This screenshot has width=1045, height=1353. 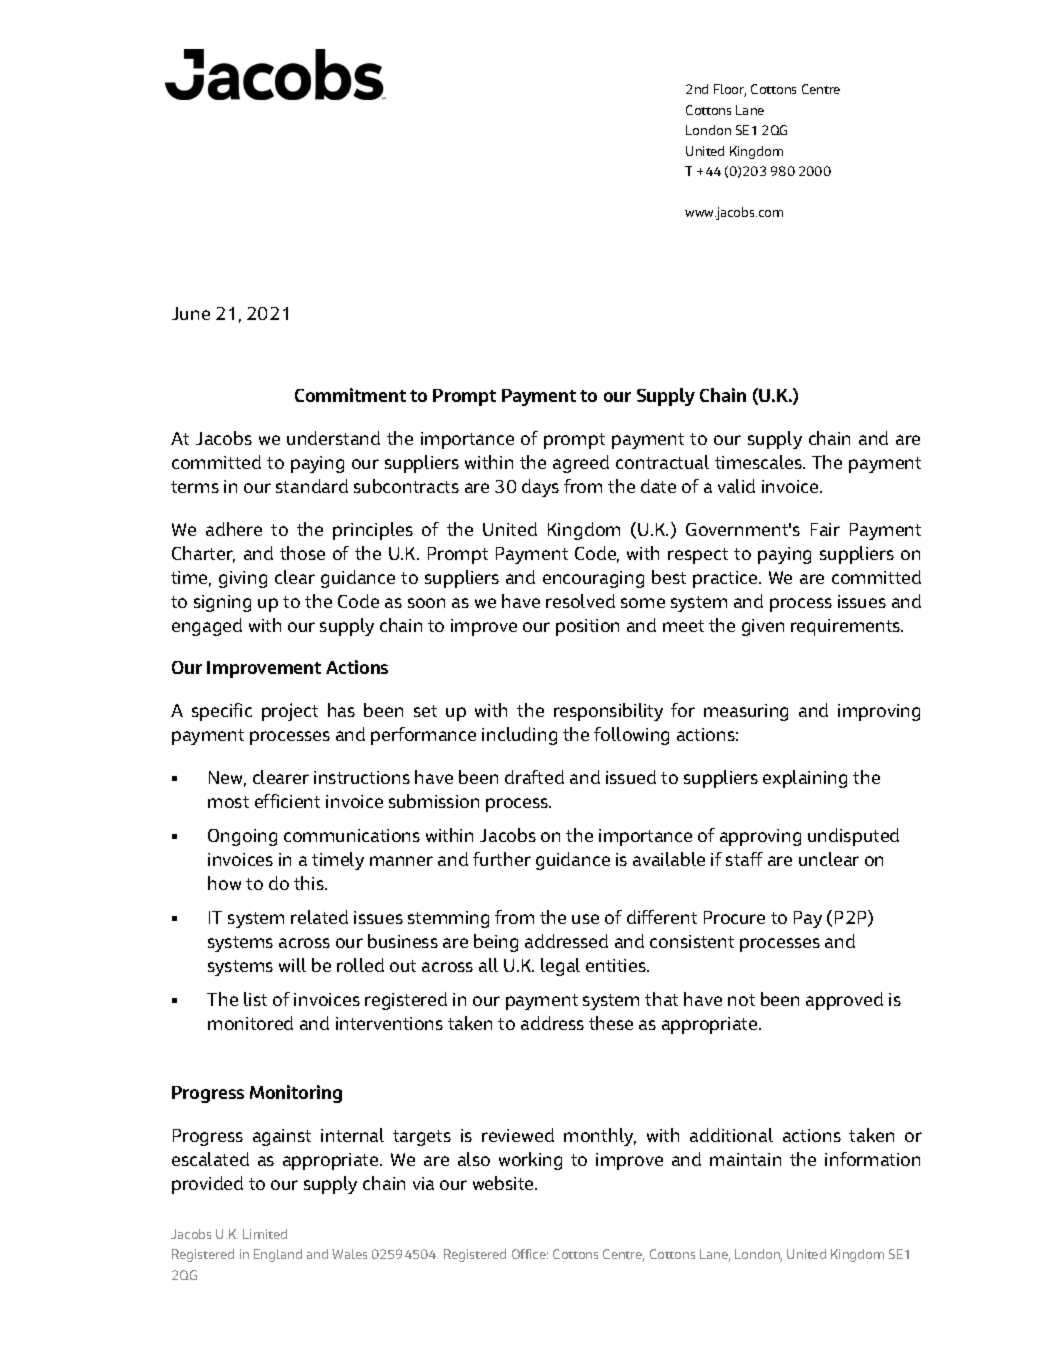 What do you see at coordinates (587, 627) in the screenshot?
I see `position` at bounding box center [587, 627].
